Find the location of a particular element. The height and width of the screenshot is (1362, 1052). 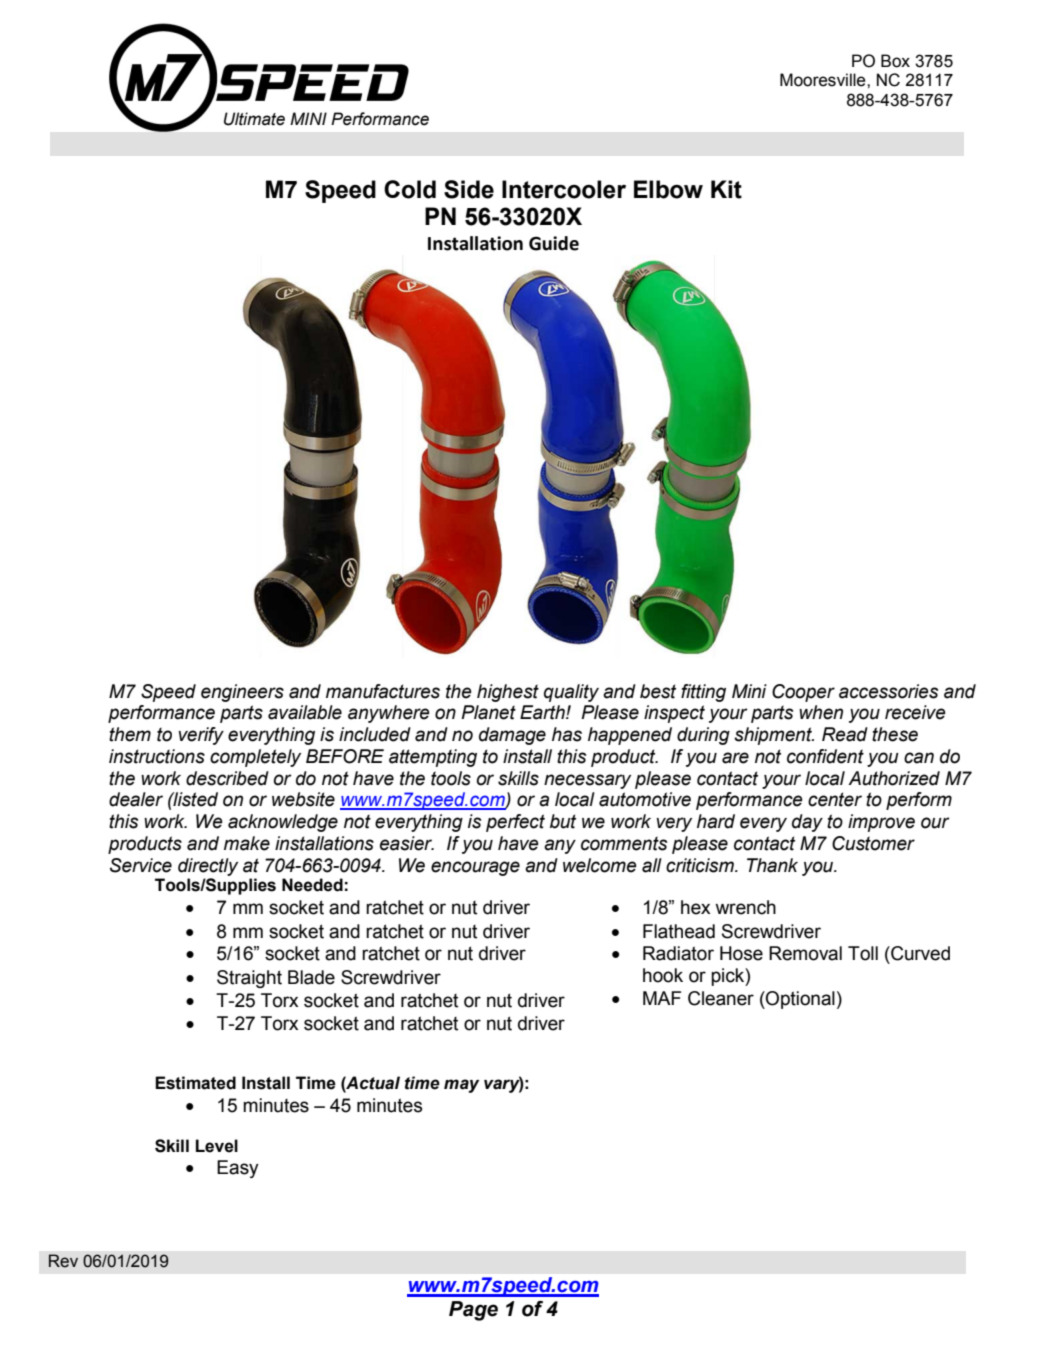

engineers is located at coordinates (242, 693).
